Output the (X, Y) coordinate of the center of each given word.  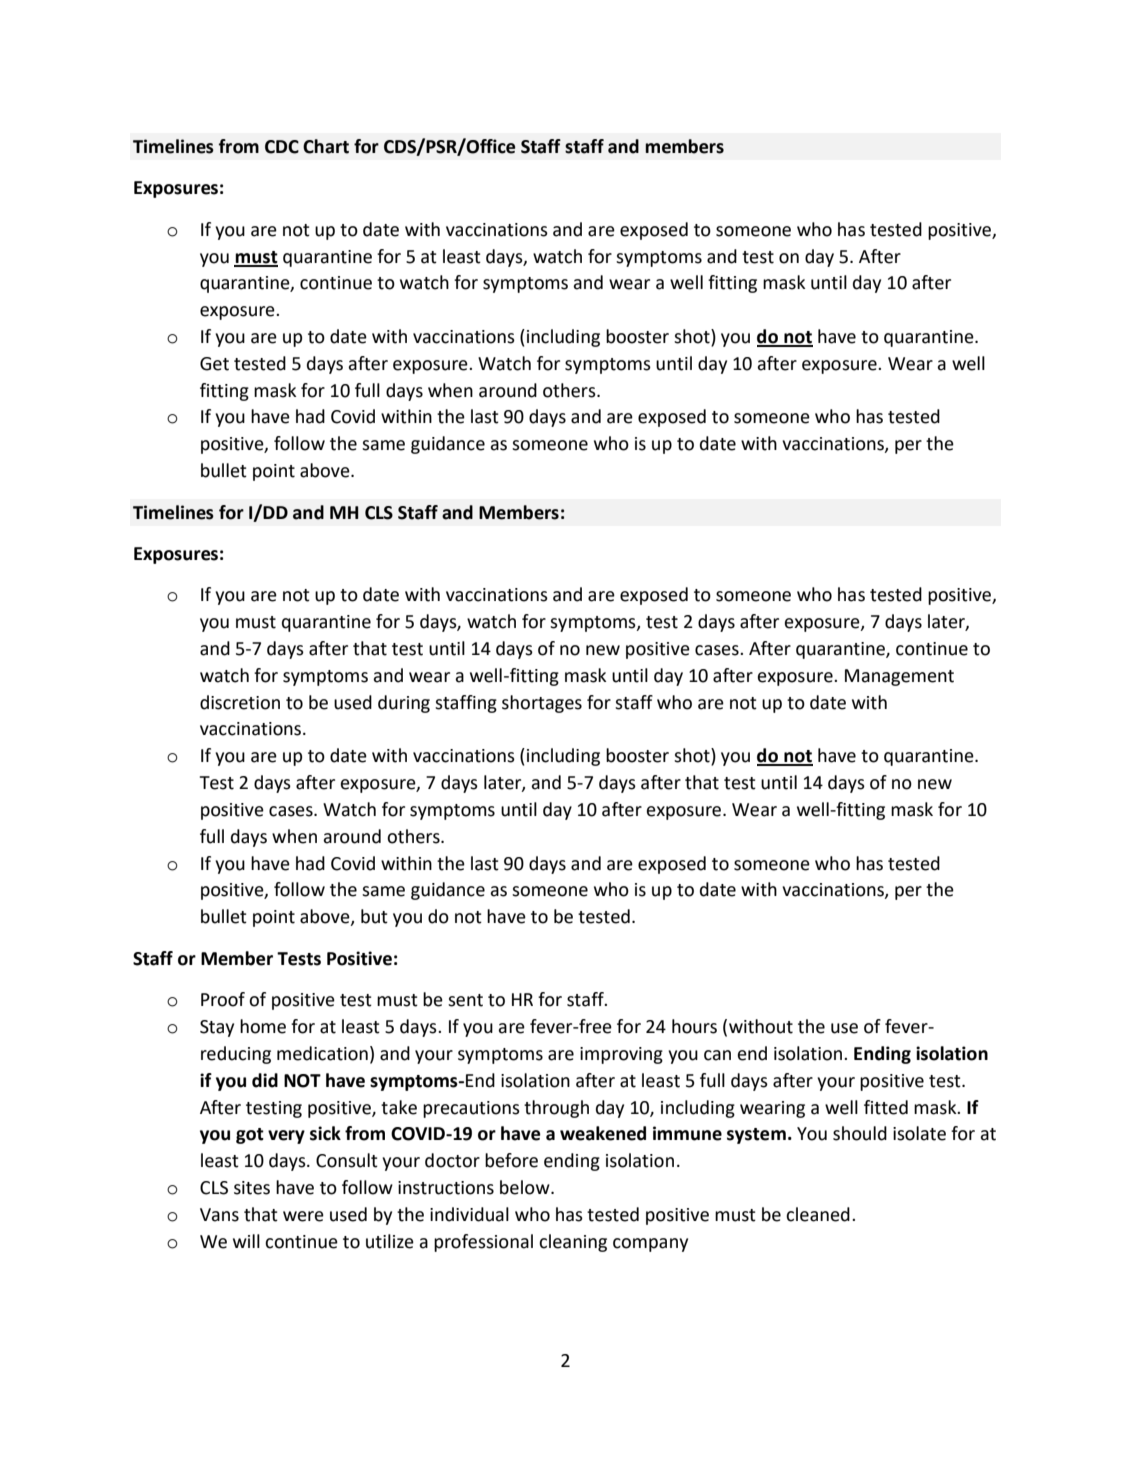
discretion (240, 702)
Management (899, 677)
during (404, 704)
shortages (542, 704)
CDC (282, 147)
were (303, 1216)
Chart (326, 146)
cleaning (573, 1243)
